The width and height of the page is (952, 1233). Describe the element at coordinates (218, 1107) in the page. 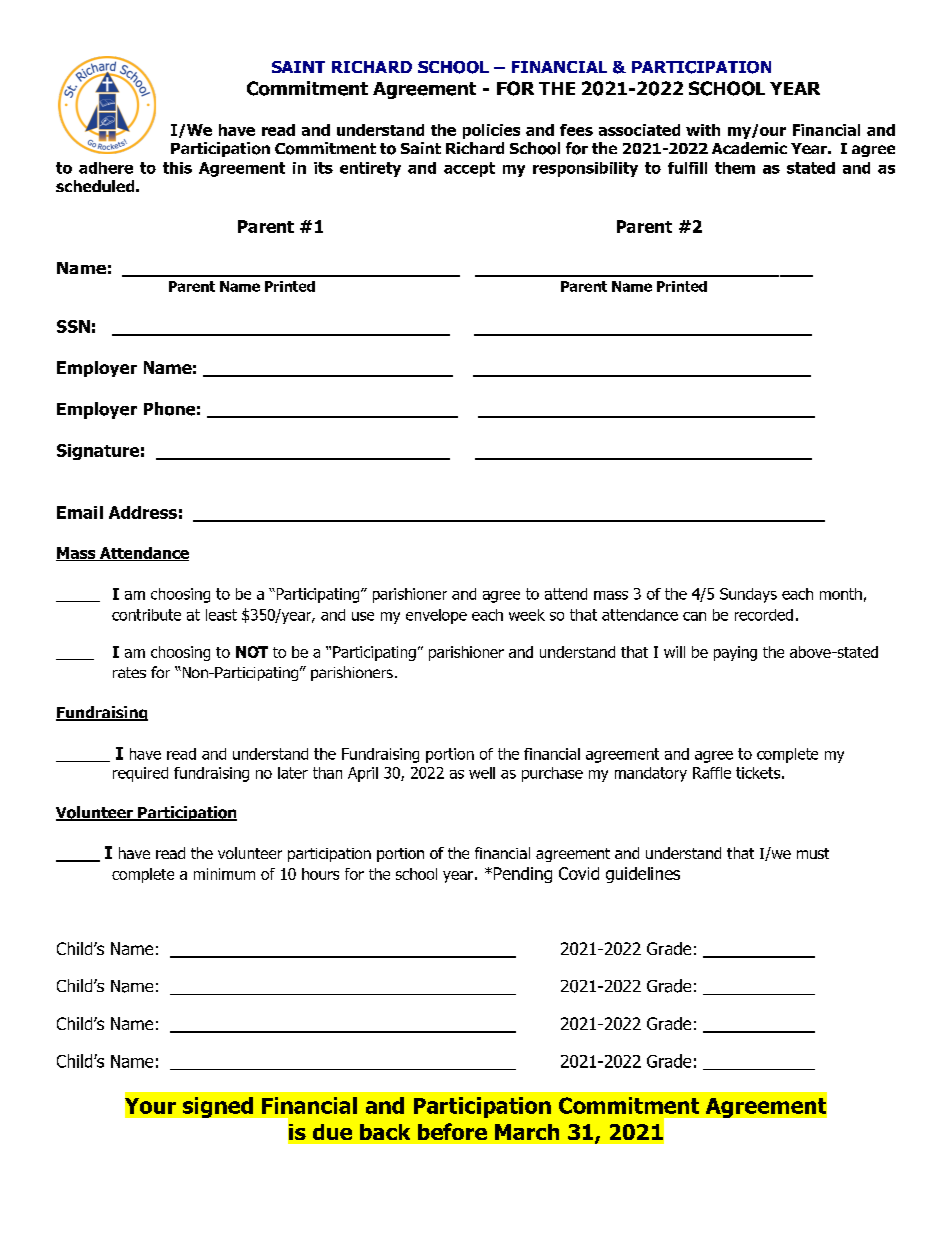

I see `signed` at that location.
